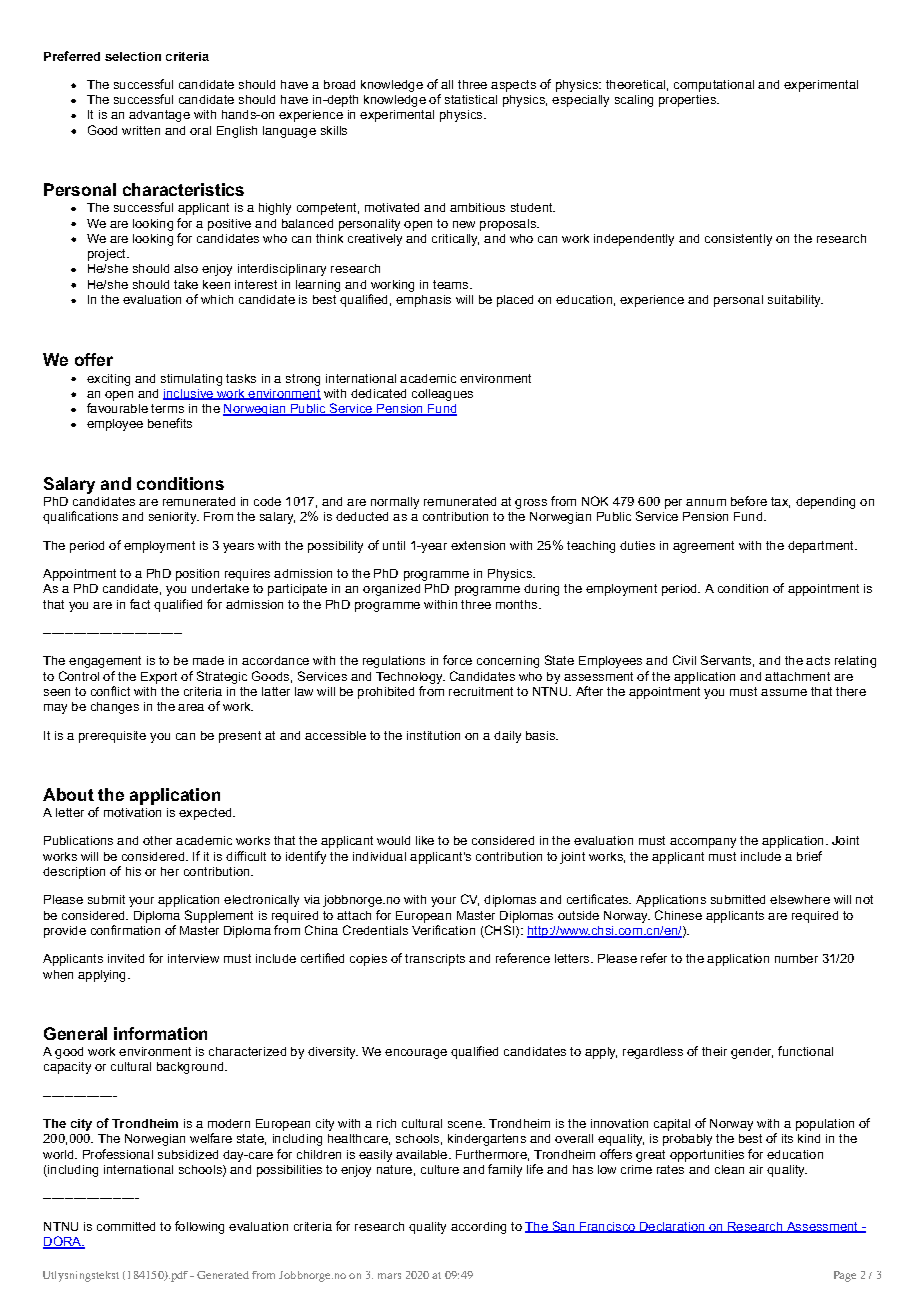 The height and width of the screenshot is (1308, 924). Describe the element at coordinates (159, 116) in the screenshot. I see `advantage` at that location.
